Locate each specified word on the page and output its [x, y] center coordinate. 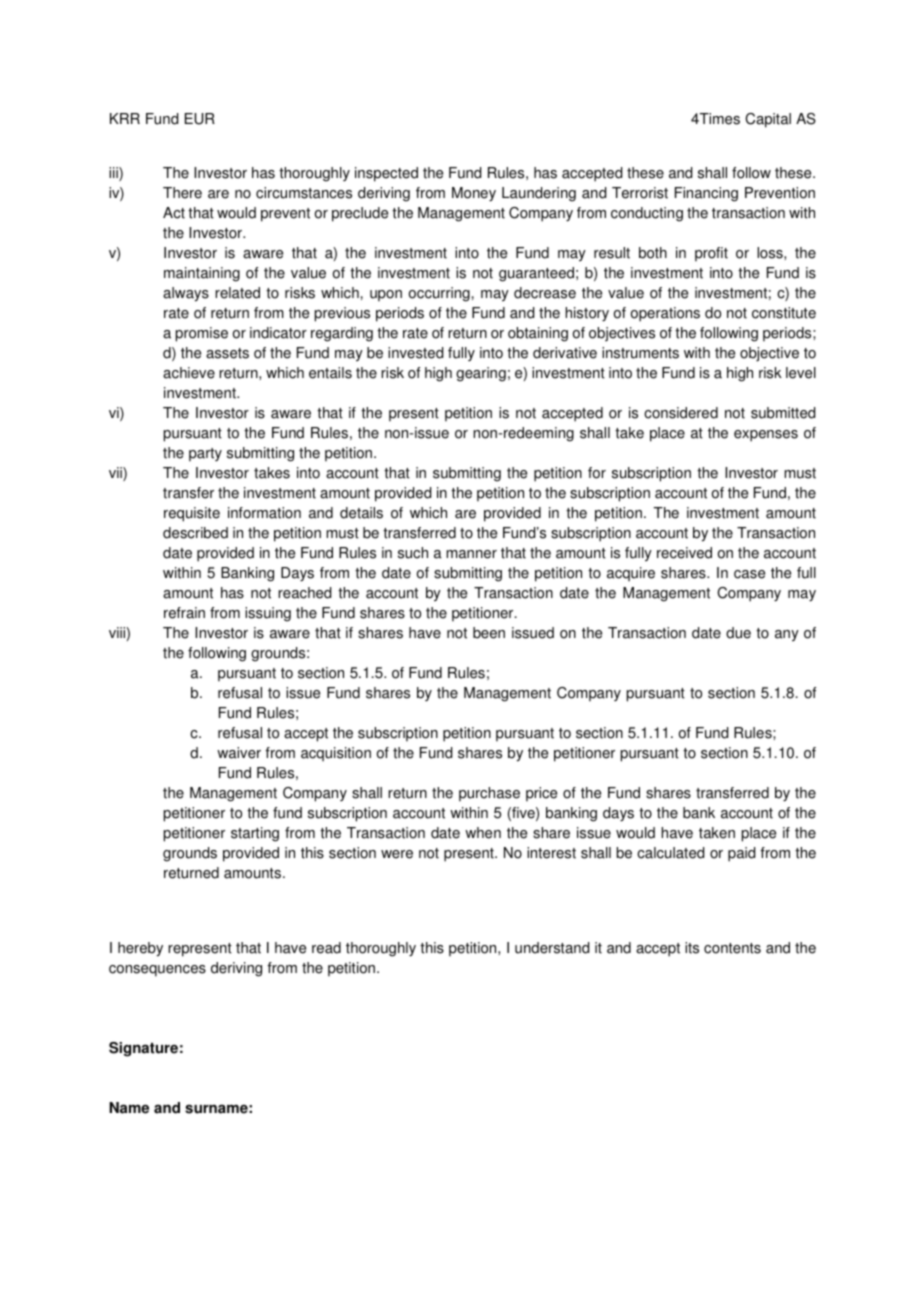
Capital [768, 120]
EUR [200, 119]
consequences [157, 971]
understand [552, 948]
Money [474, 194]
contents [732, 948]
